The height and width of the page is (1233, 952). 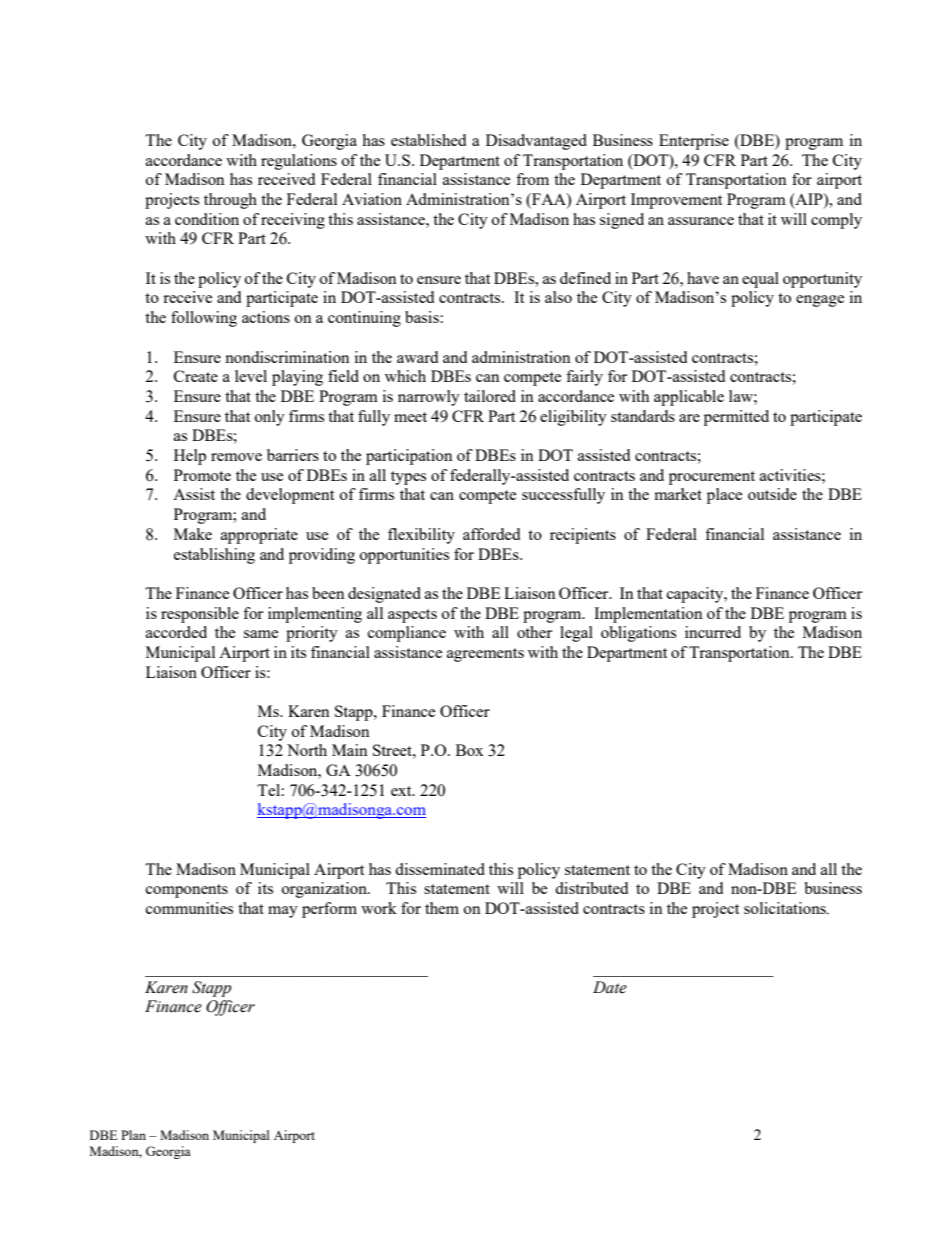 I want to click on afforded, so click(x=491, y=534).
